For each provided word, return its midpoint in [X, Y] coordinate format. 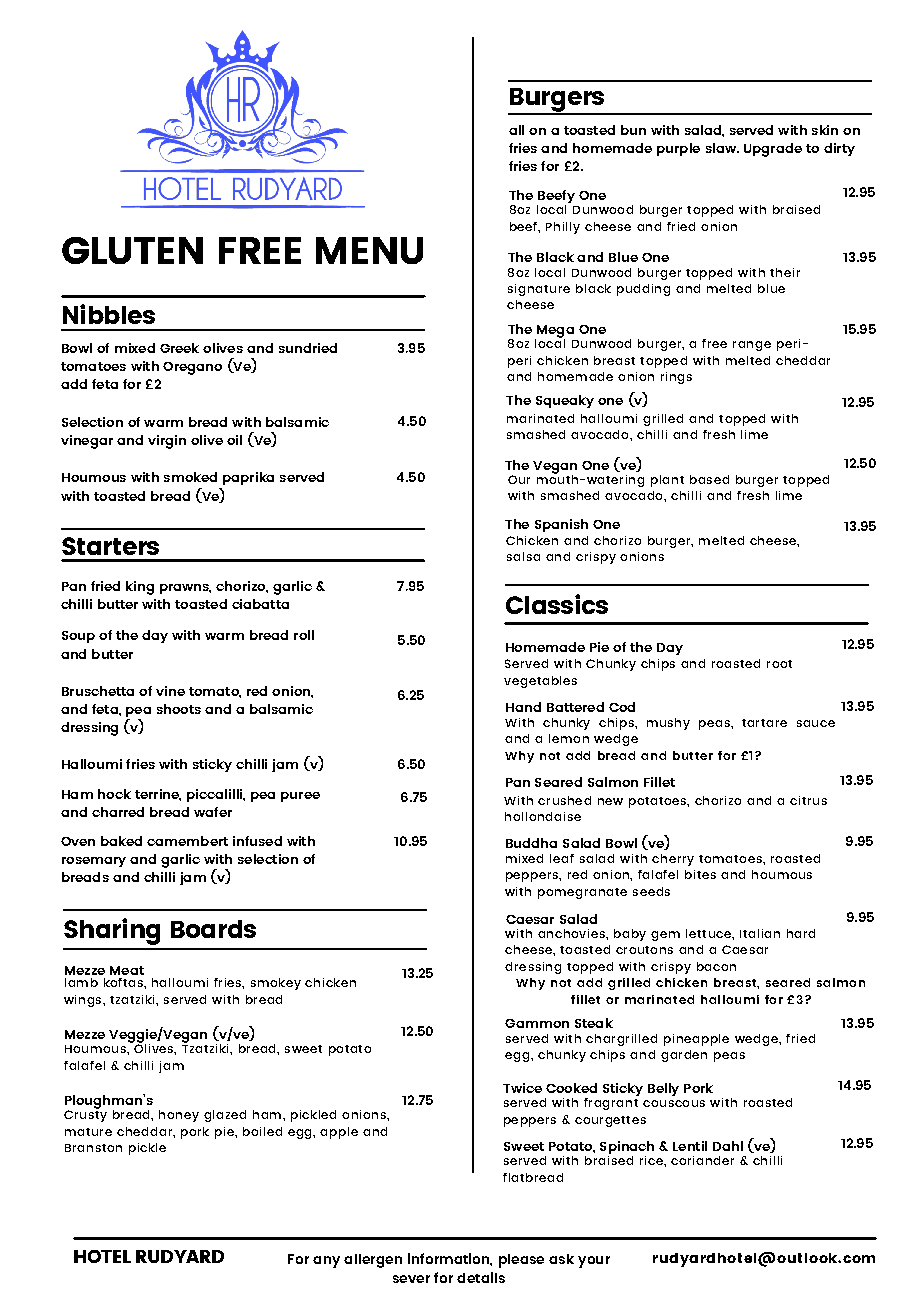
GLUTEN [132, 250]
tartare [764, 723]
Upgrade [773, 150]
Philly [563, 228]
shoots [179, 709]
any [326, 1262]
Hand [523, 707]
